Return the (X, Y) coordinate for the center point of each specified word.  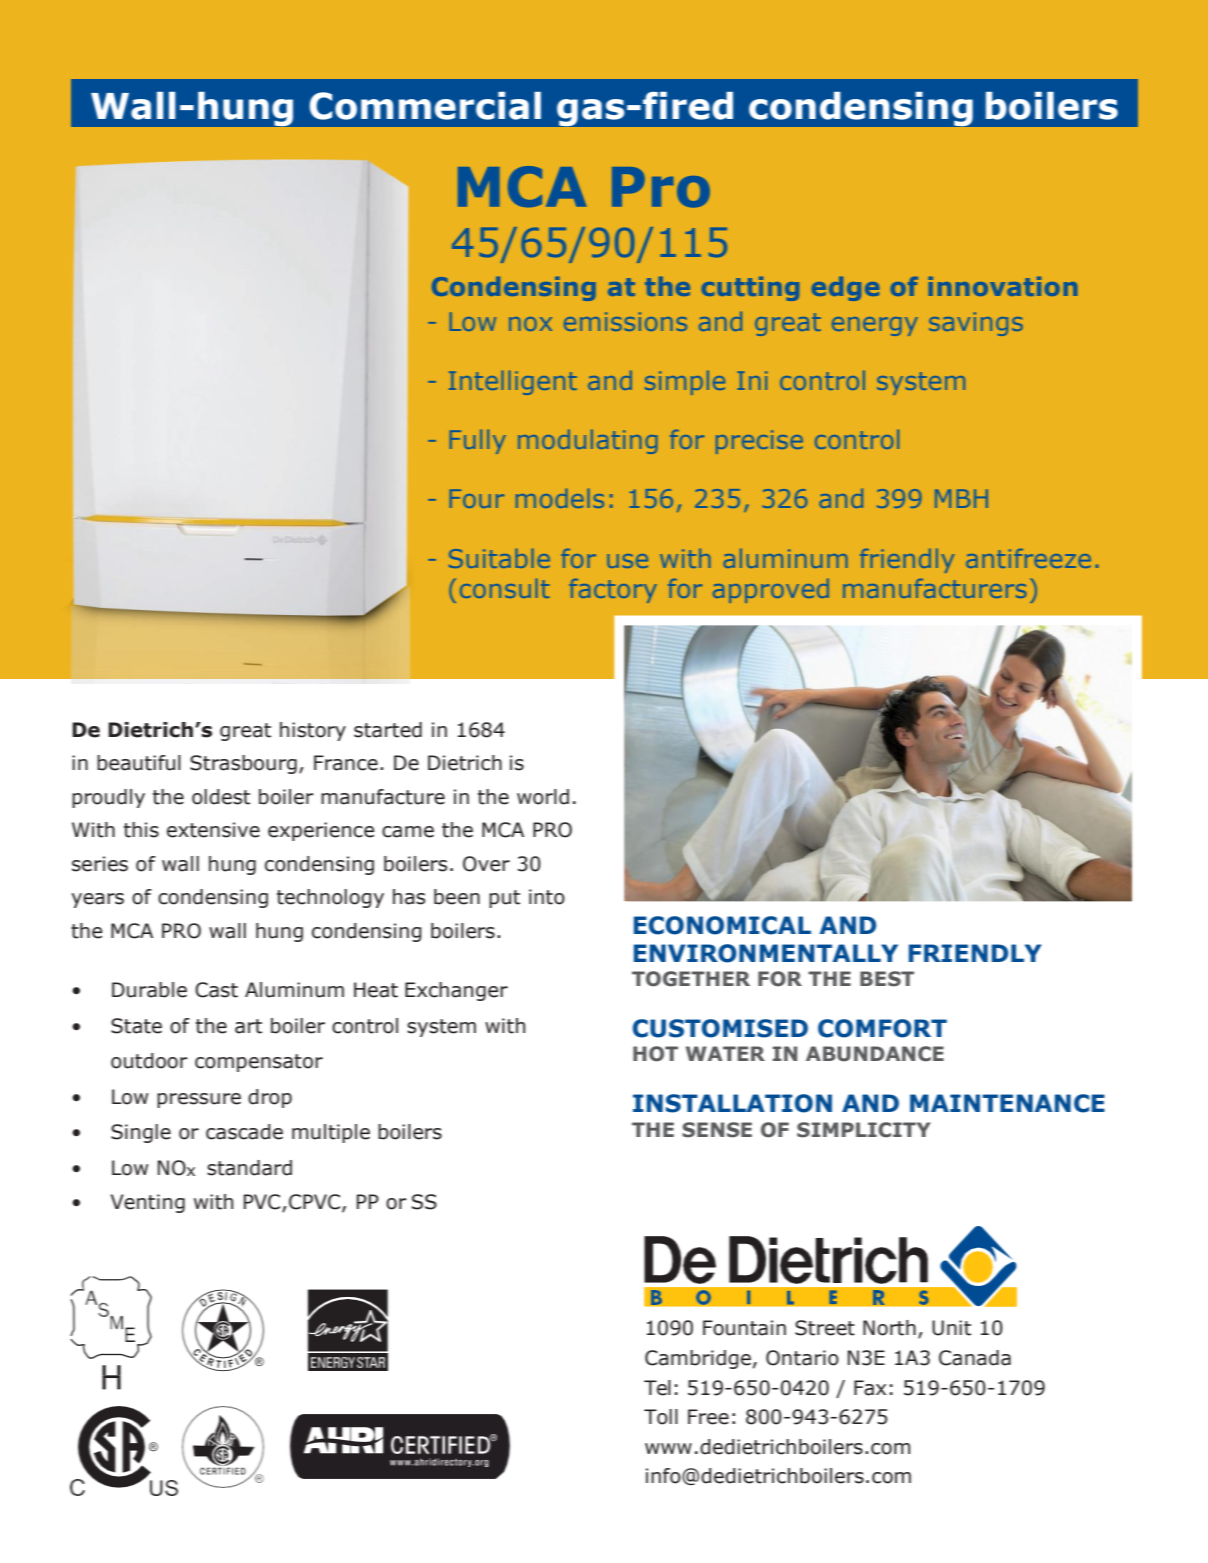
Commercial (425, 106)
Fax (870, 1388)
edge (845, 289)
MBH (961, 498)
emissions (625, 321)
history (313, 731)
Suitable (499, 558)
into (547, 897)
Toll (661, 1417)
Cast (216, 990)
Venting (148, 1203)
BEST (887, 979)
